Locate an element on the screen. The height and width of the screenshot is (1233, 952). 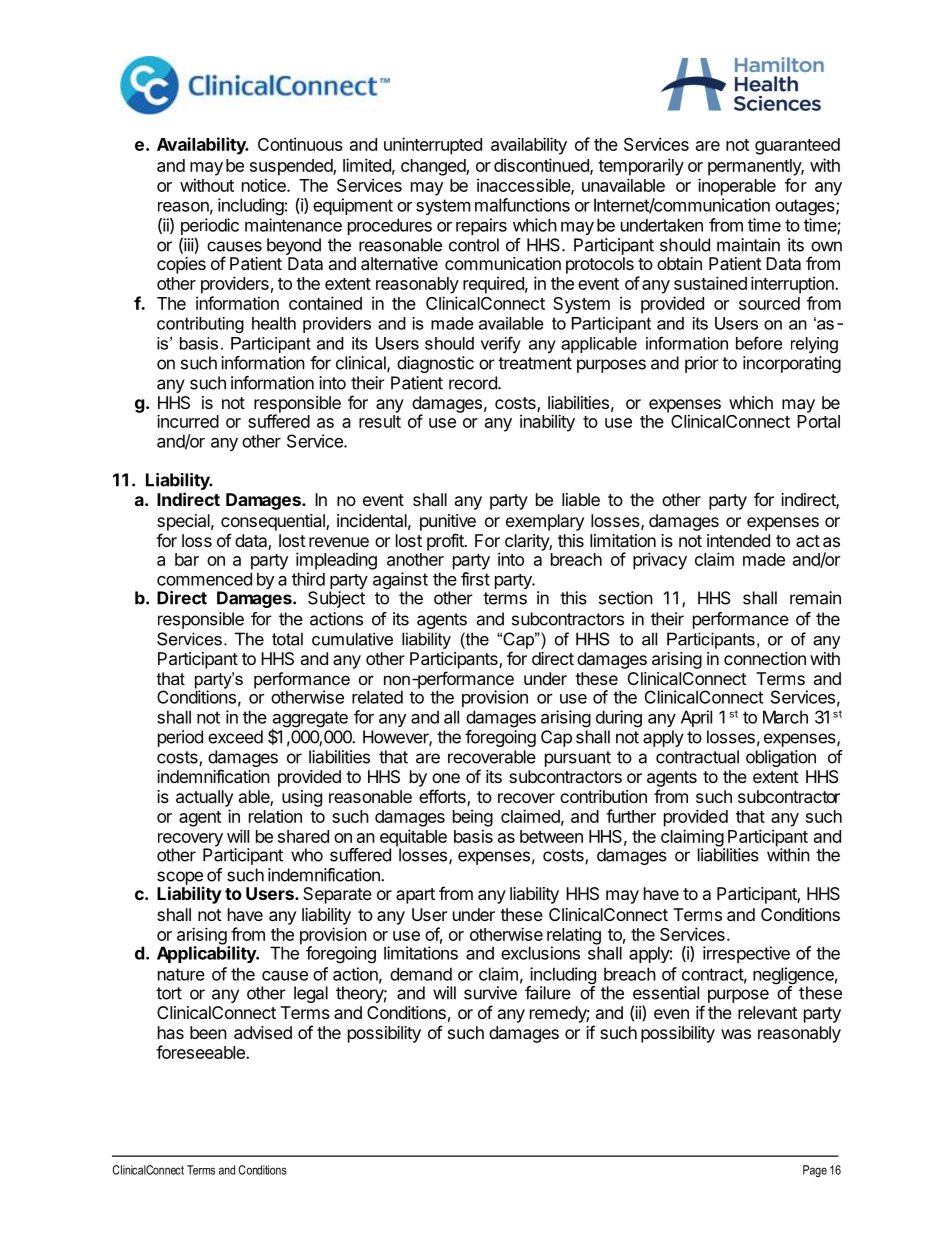
first is located at coordinates (475, 579).
